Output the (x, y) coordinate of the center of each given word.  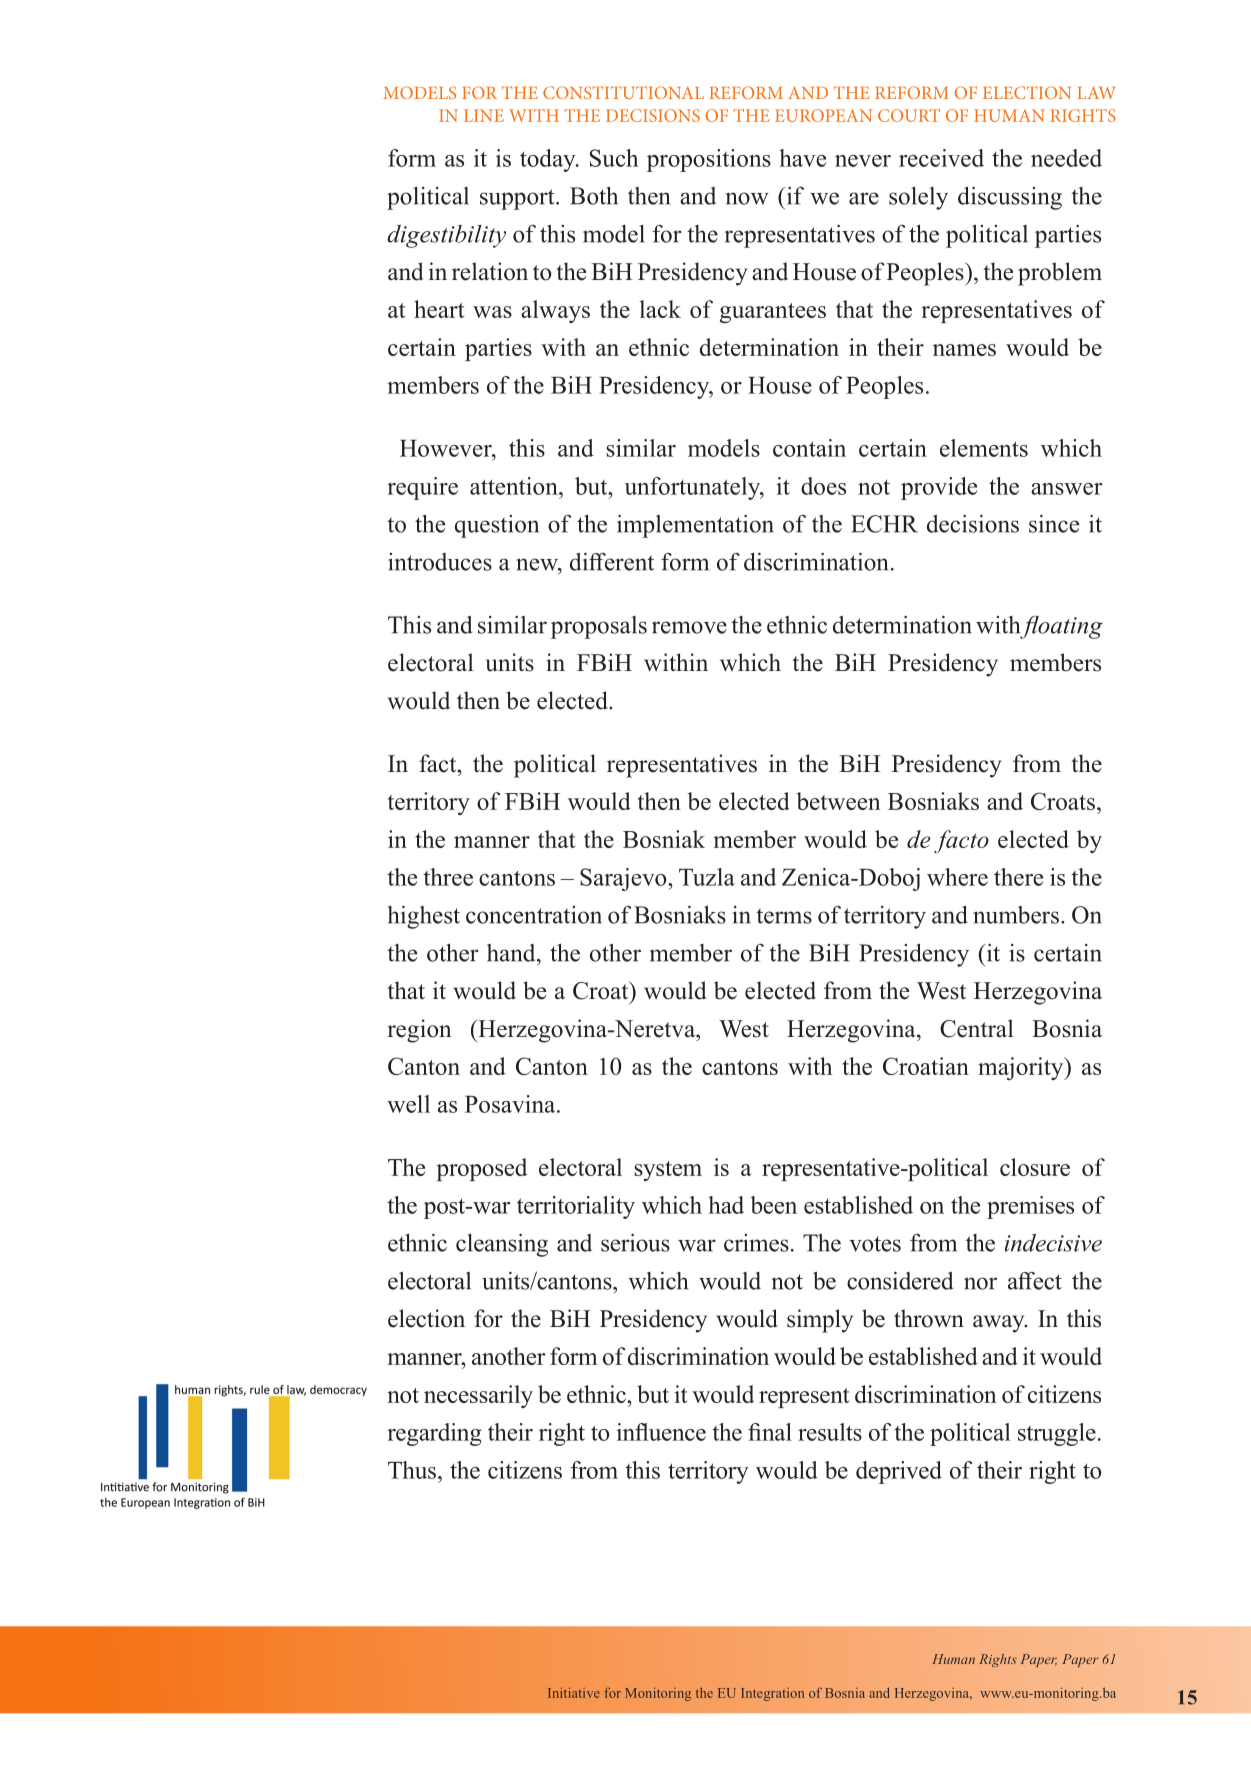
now (747, 198)
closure (1035, 1167)
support (518, 199)
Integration (772, 1694)
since (1054, 524)
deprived (899, 1472)
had (726, 1205)
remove (689, 627)
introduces (440, 562)
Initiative (573, 1693)
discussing (1010, 198)
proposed (481, 1169)
